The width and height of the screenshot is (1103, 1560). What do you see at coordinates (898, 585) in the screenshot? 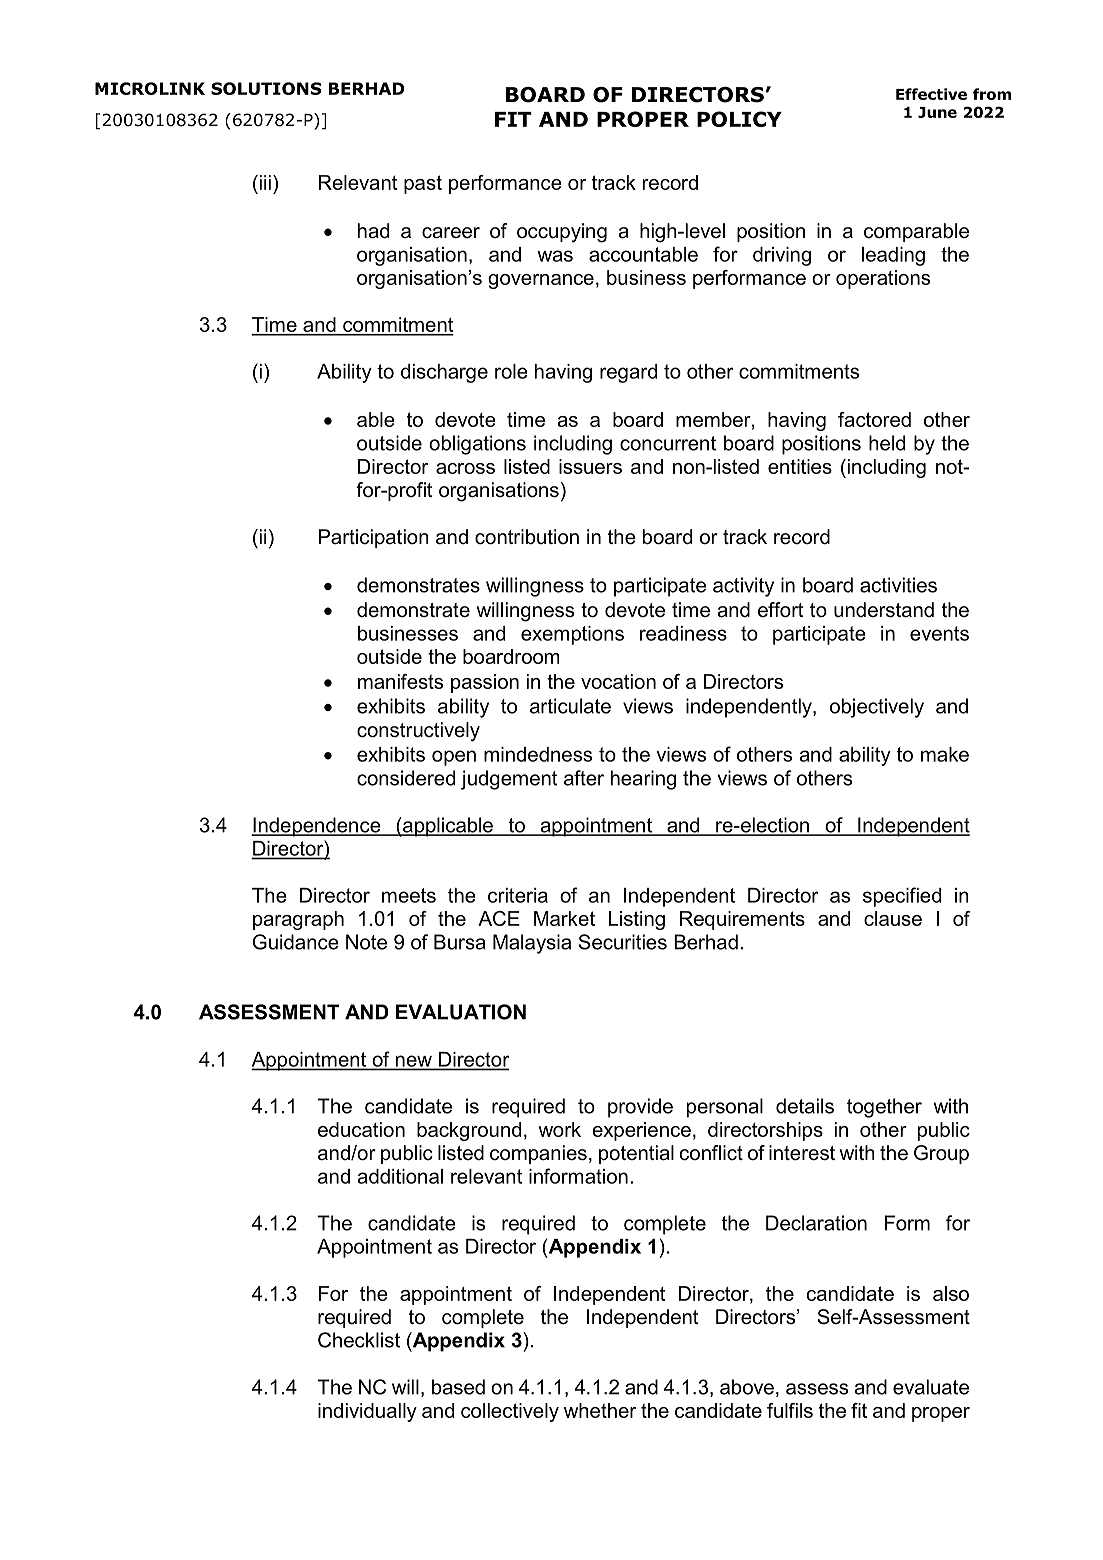
I see `activities` at bounding box center [898, 585].
